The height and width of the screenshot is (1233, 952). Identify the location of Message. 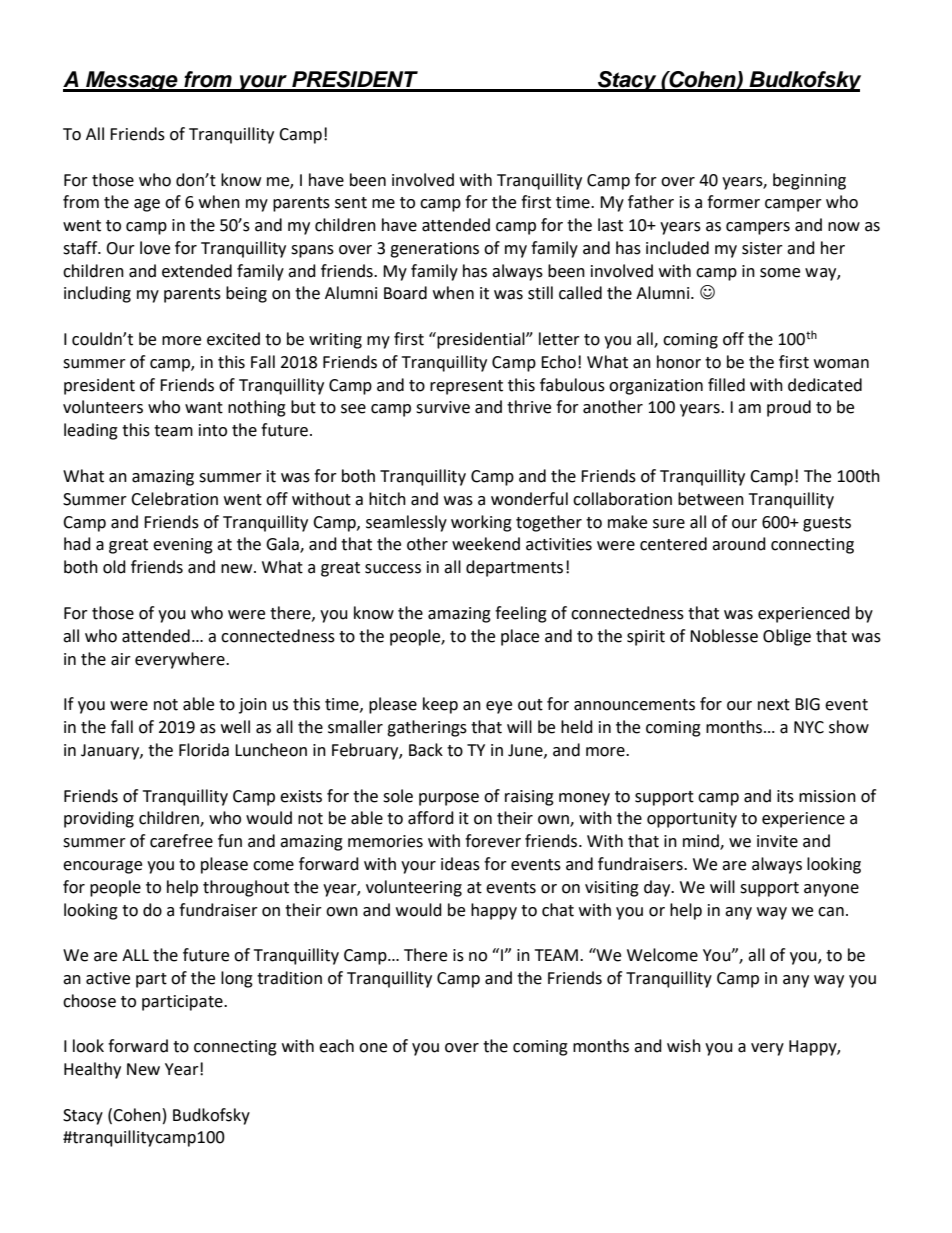
(132, 81).
